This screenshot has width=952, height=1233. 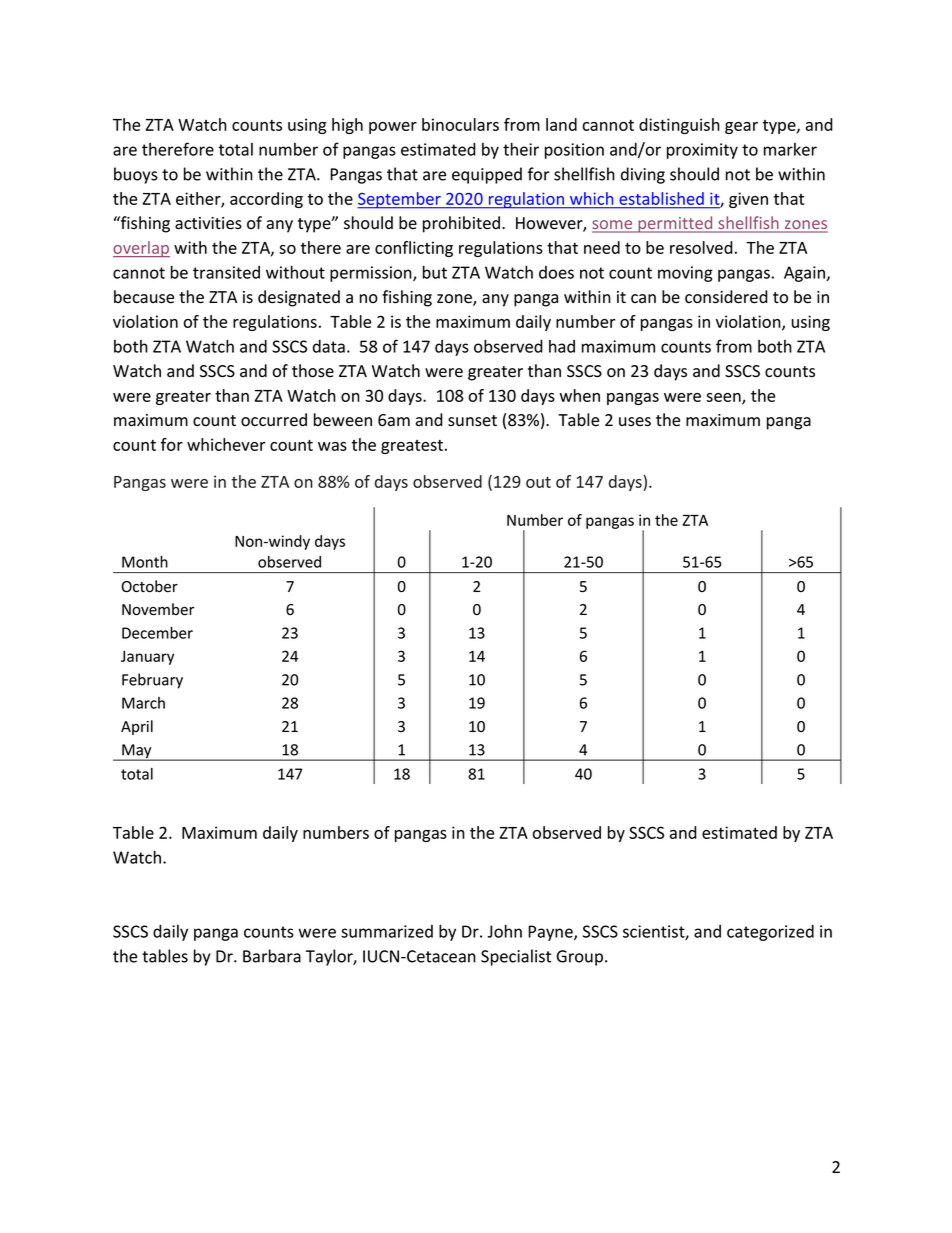 I want to click on February, so click(x=152, y=681).
